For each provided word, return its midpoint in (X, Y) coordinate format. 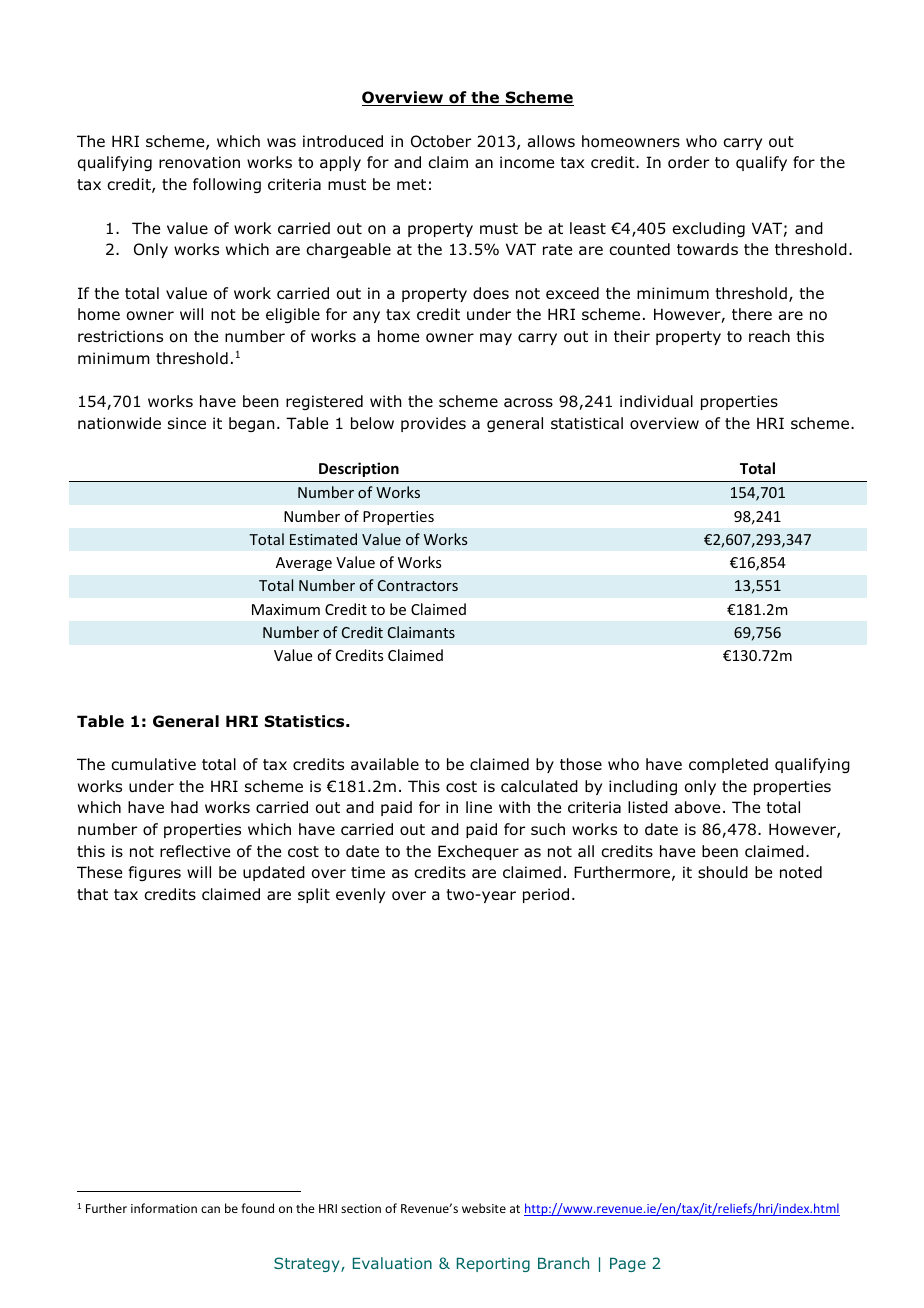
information (164, 1208)
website (484, 1208)
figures (155, 873)
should (723, 872)
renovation (199, 162)
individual (656, 401)
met (411, 184)
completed (728, 765)
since (187, 423)
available (385, 764)
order (688, 162)
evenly (360, 895)
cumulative (153, 764)
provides (433, 424)
